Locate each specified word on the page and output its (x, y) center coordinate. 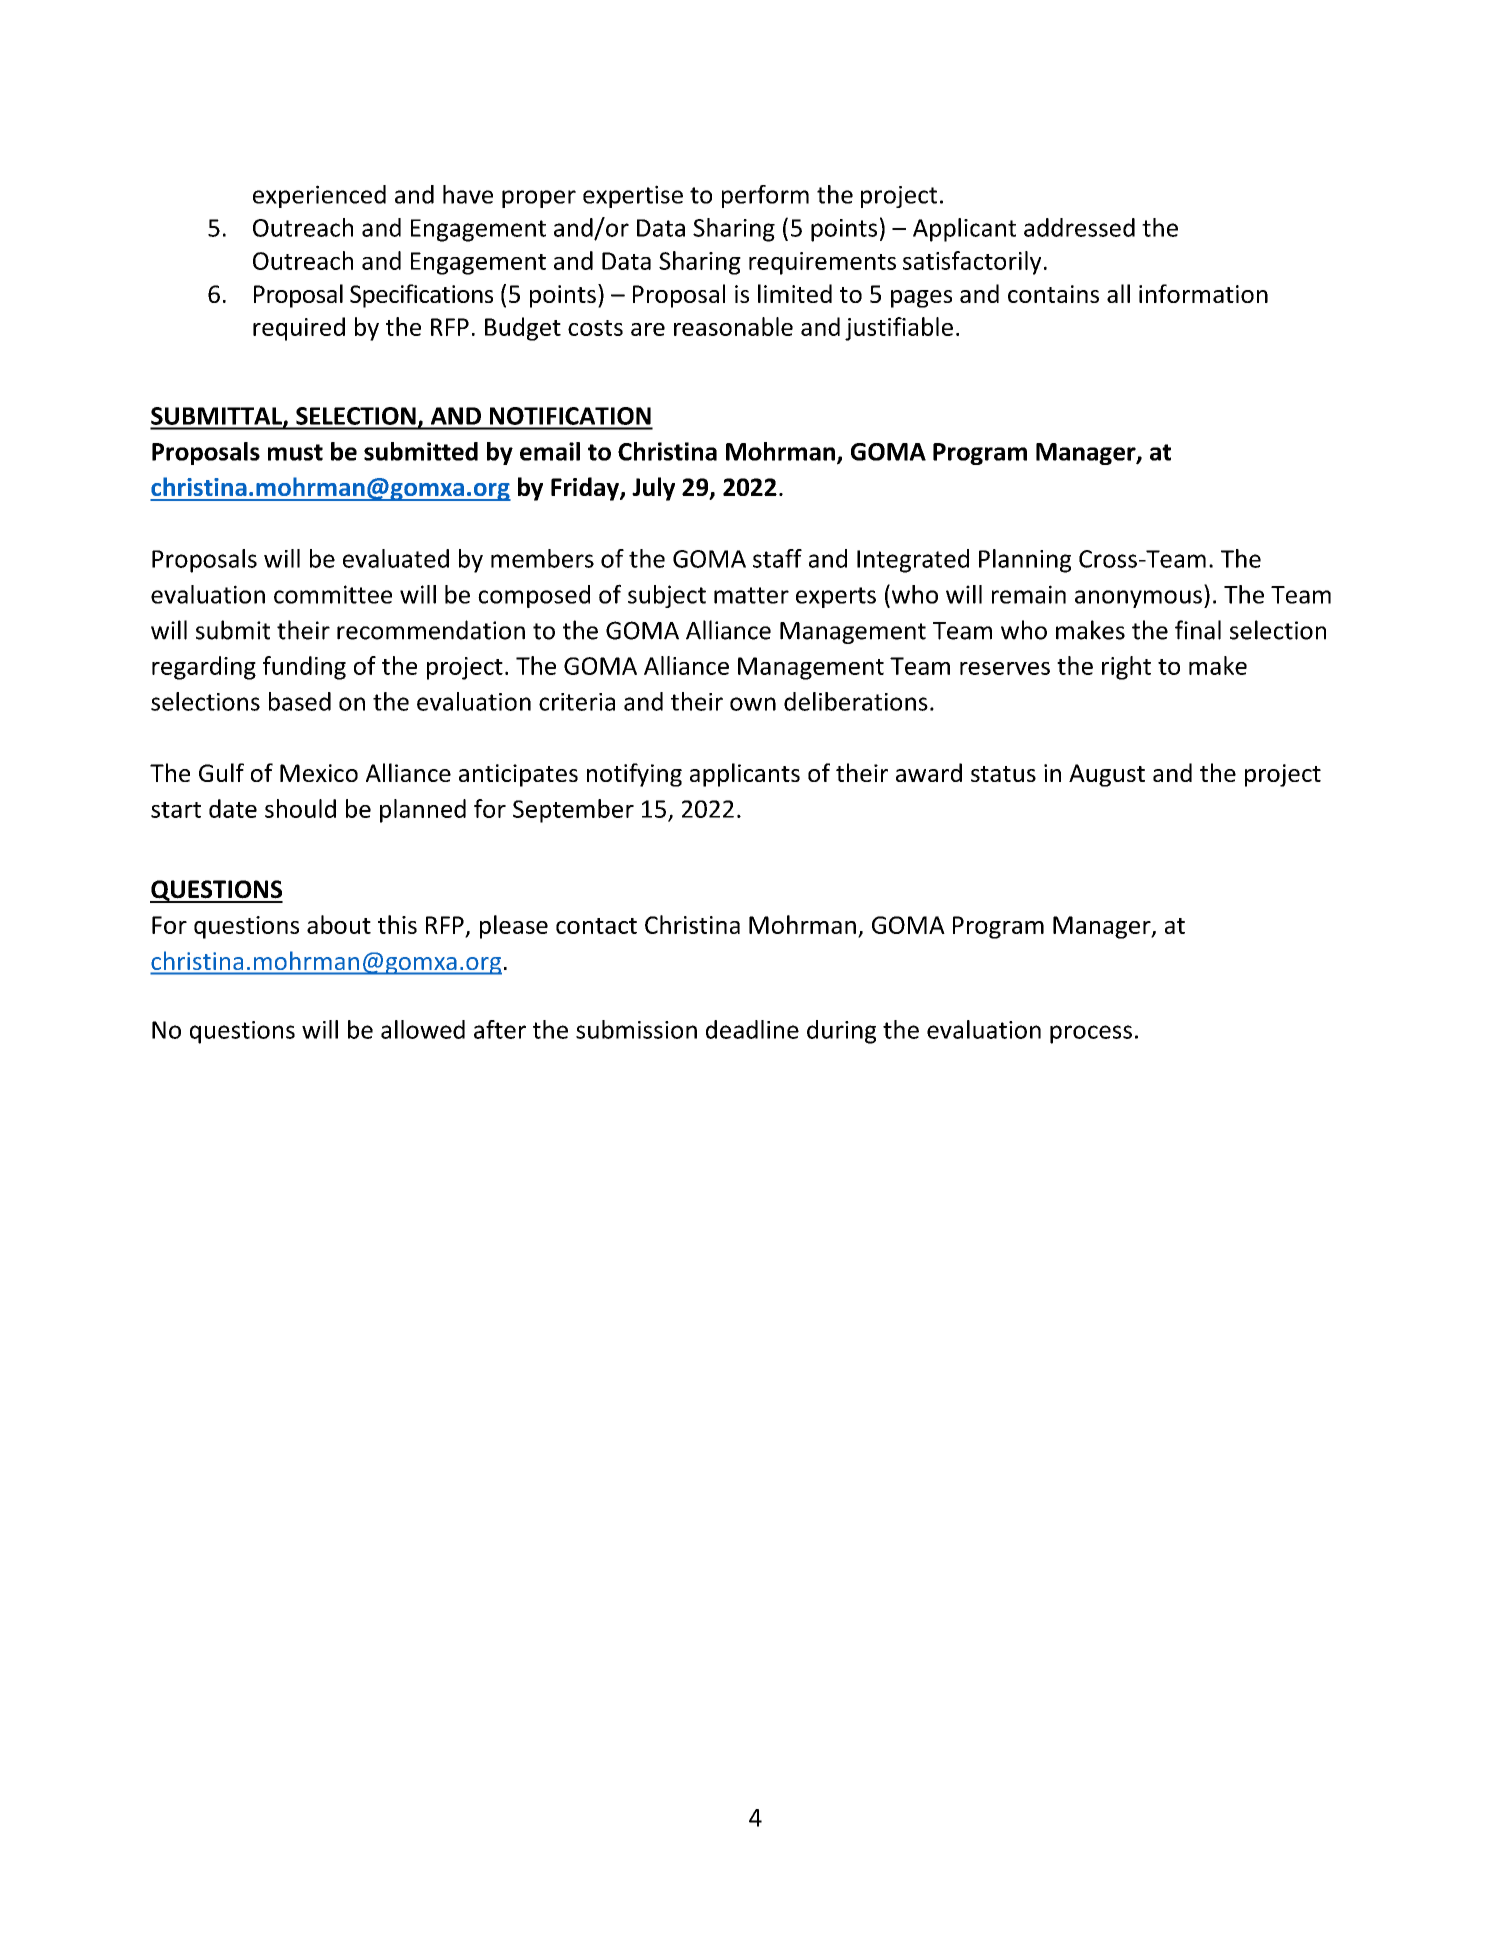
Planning (1025, 561)
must (295, 452)
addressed (1079, 227)
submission (636, 1029)
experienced (319, 196)
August (1107, 775)
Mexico (319, 773)
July (653, 489)
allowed (423, 1029)
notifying (634, 775)
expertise (633, 196)
